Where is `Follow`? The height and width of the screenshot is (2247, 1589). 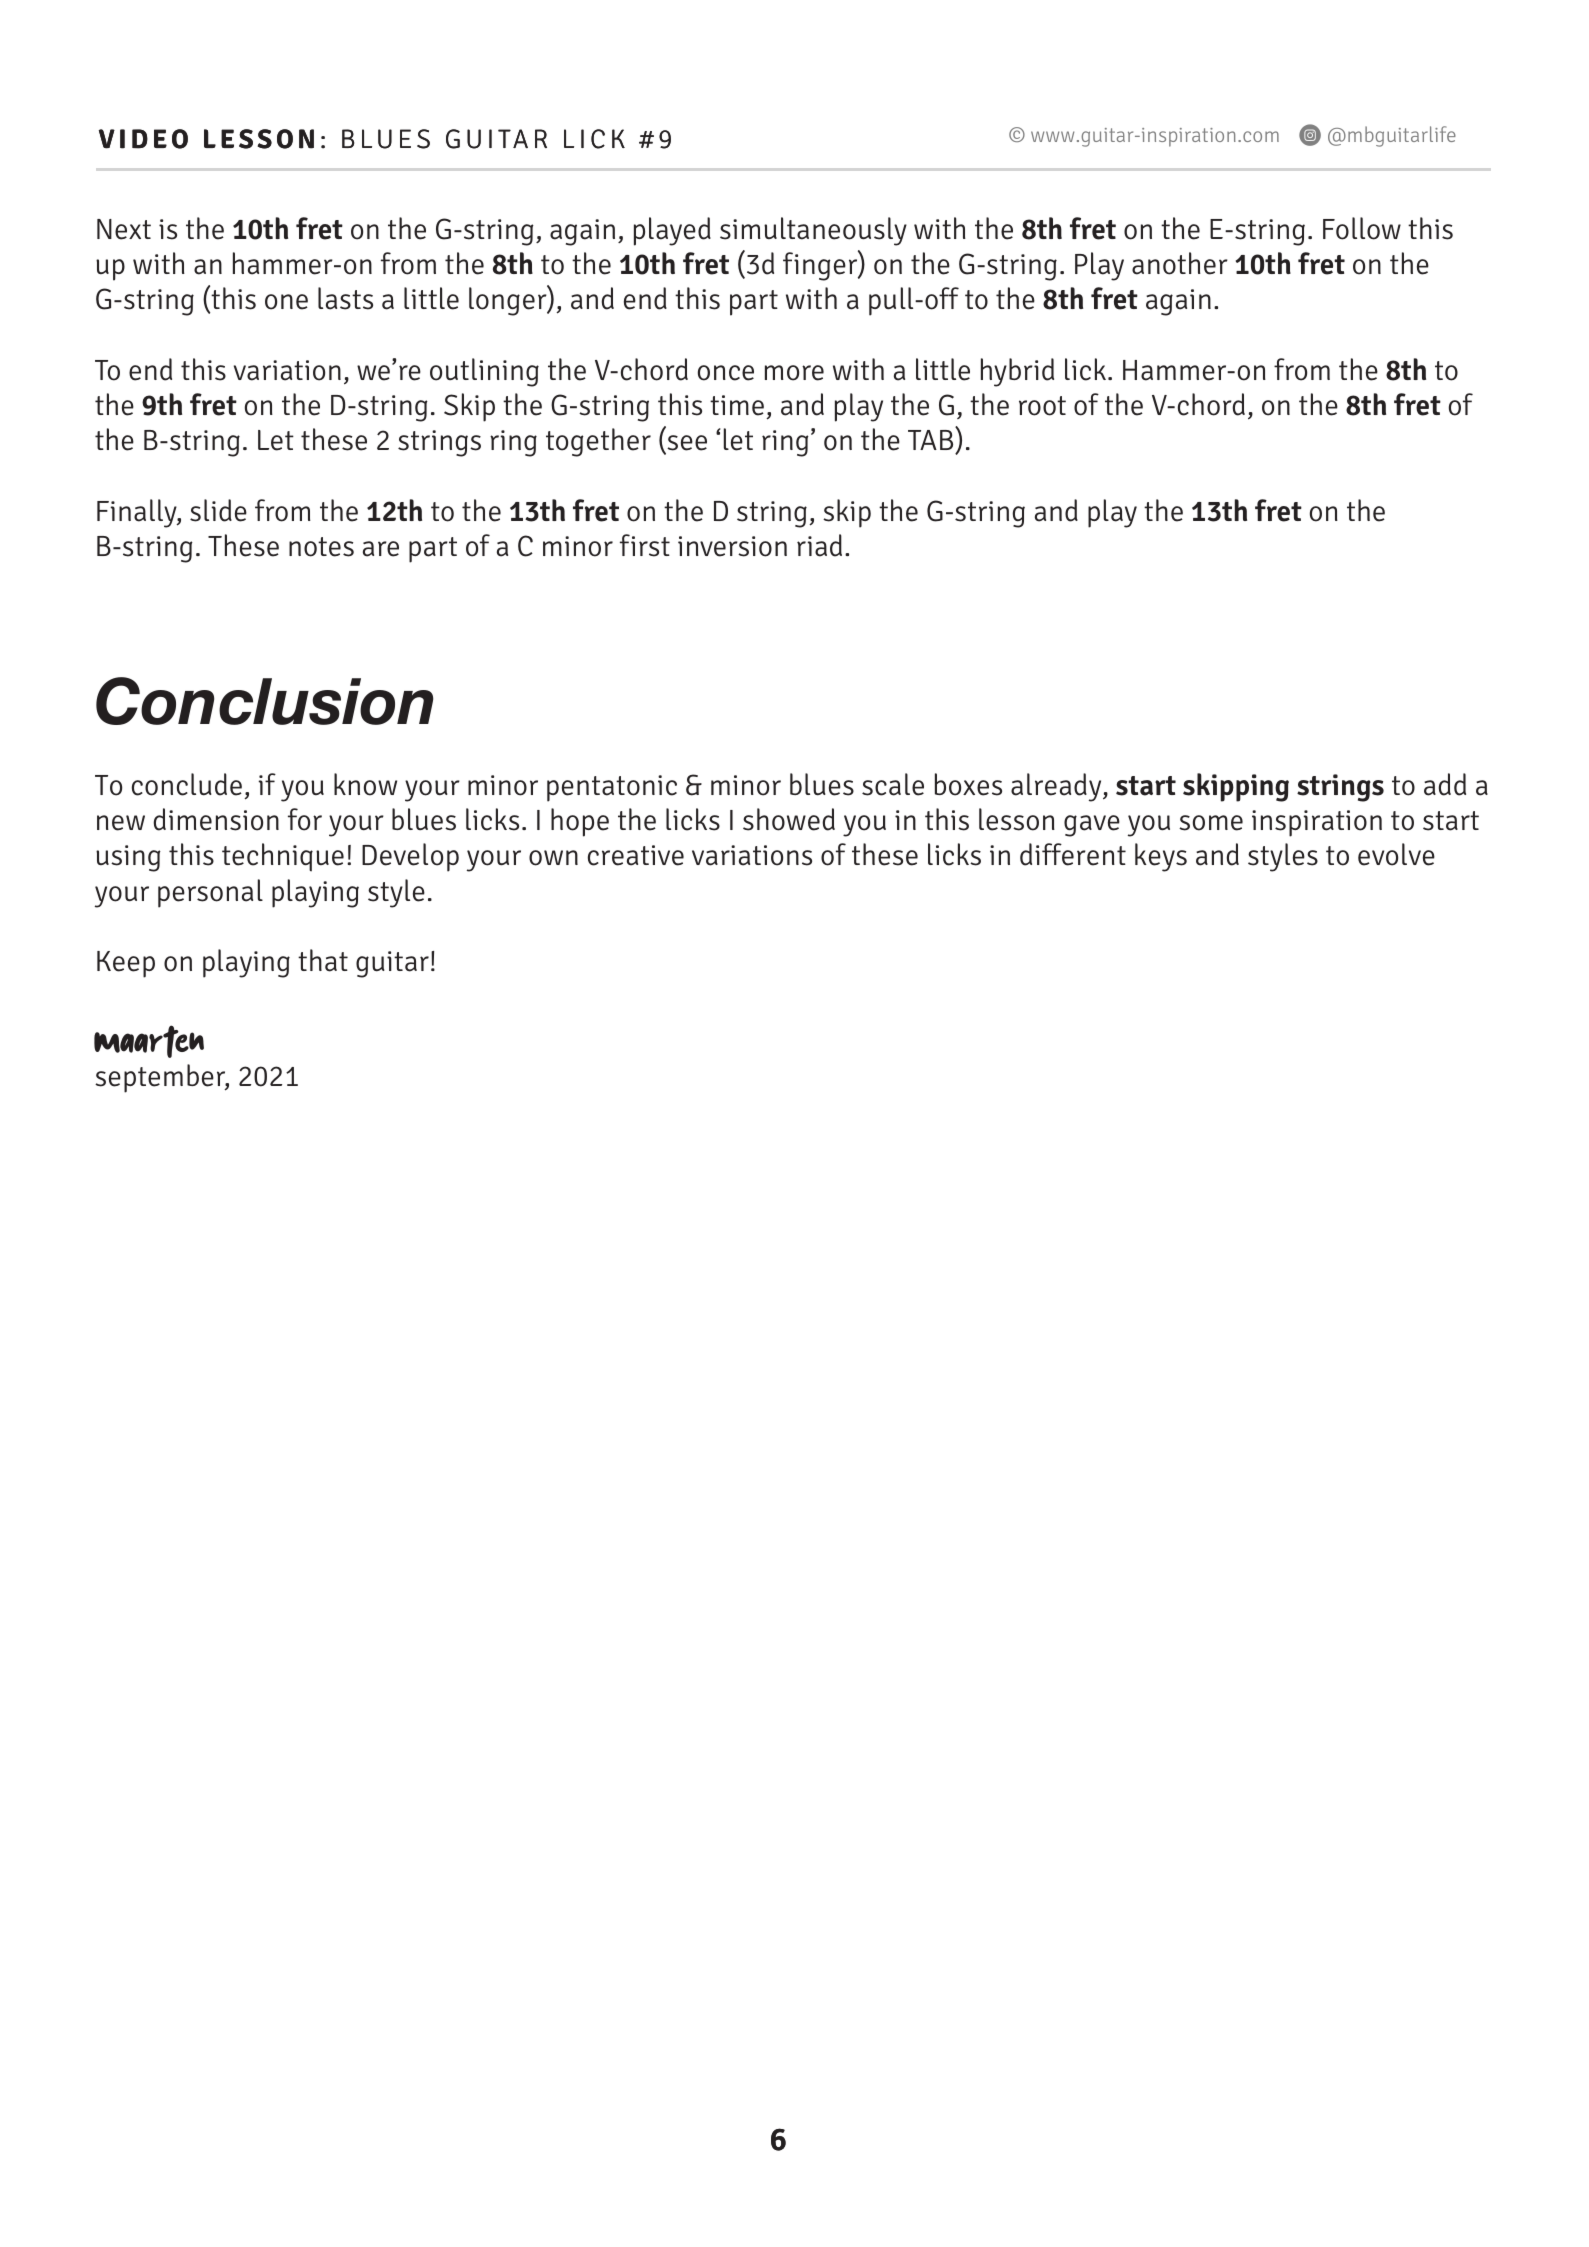 Follow is located at coordinates (1362, 228).
